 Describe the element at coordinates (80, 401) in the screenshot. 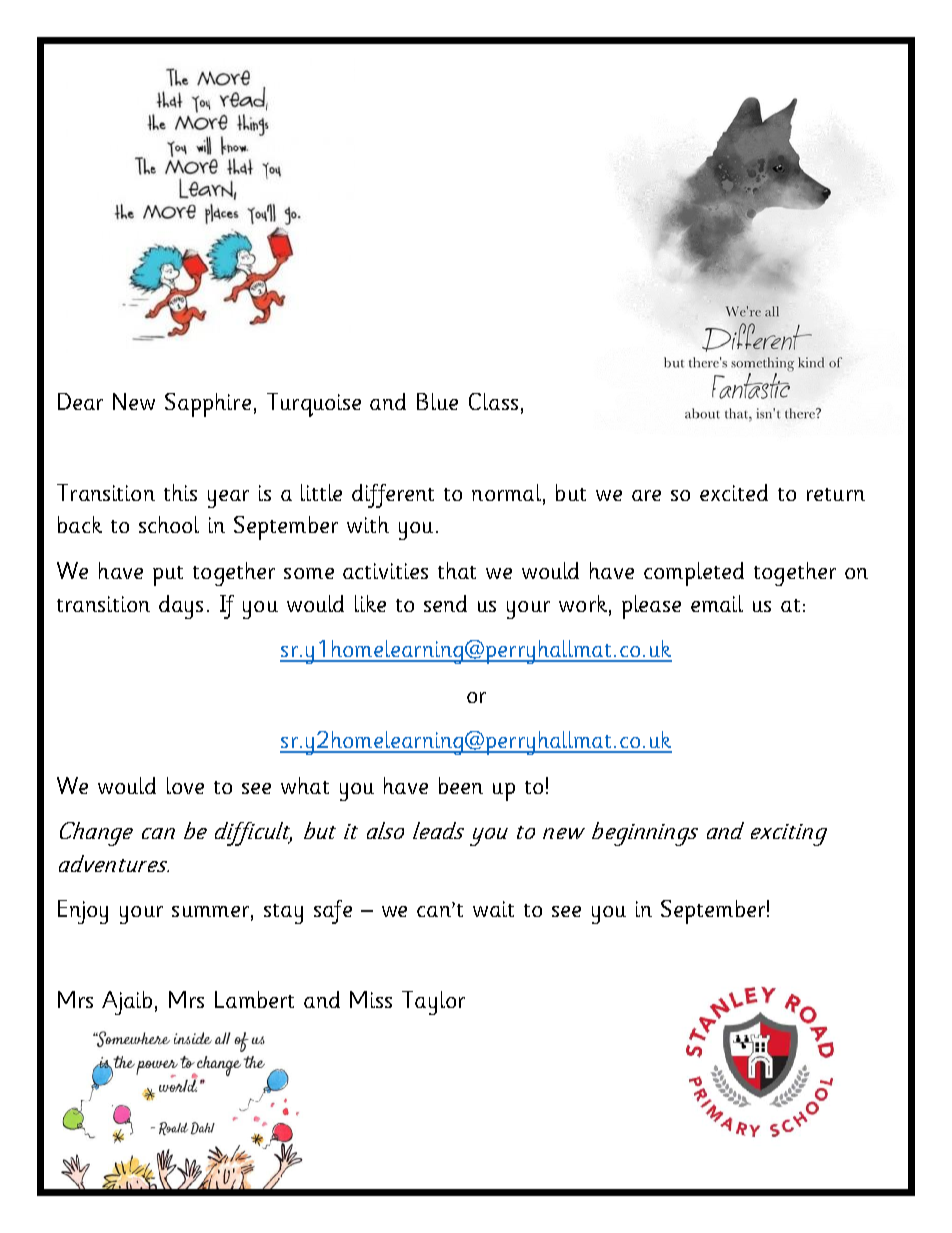

I see `Dear` at that location.
